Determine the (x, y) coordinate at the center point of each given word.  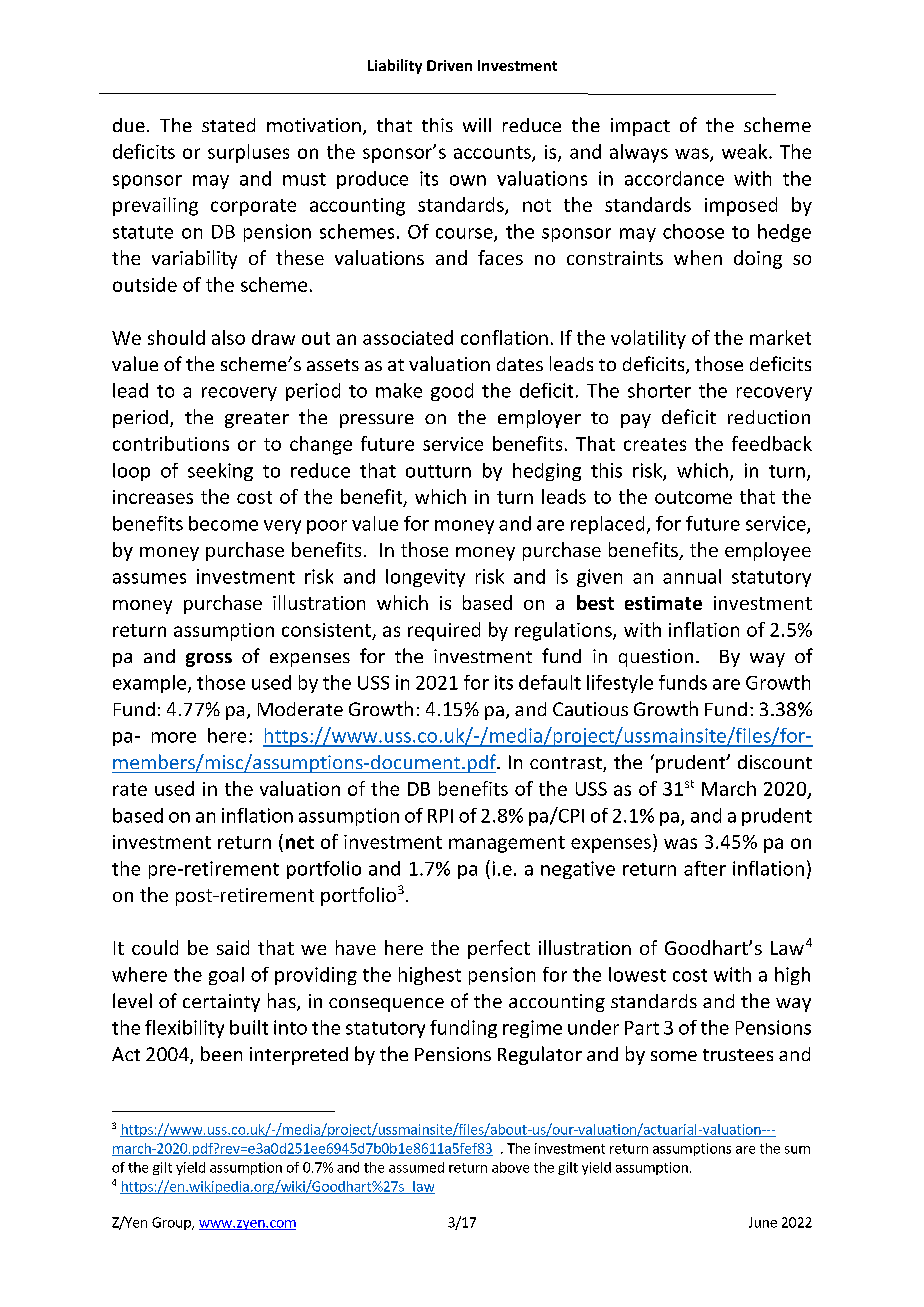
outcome (693, 497)
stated (228, 125)
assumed (416, 1167)
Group (172, 1223)
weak (746, 151)
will (477, 125)
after (705, 868)
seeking (220, 472)
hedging (547, 472)
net (300, 842)
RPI (440, 816)
